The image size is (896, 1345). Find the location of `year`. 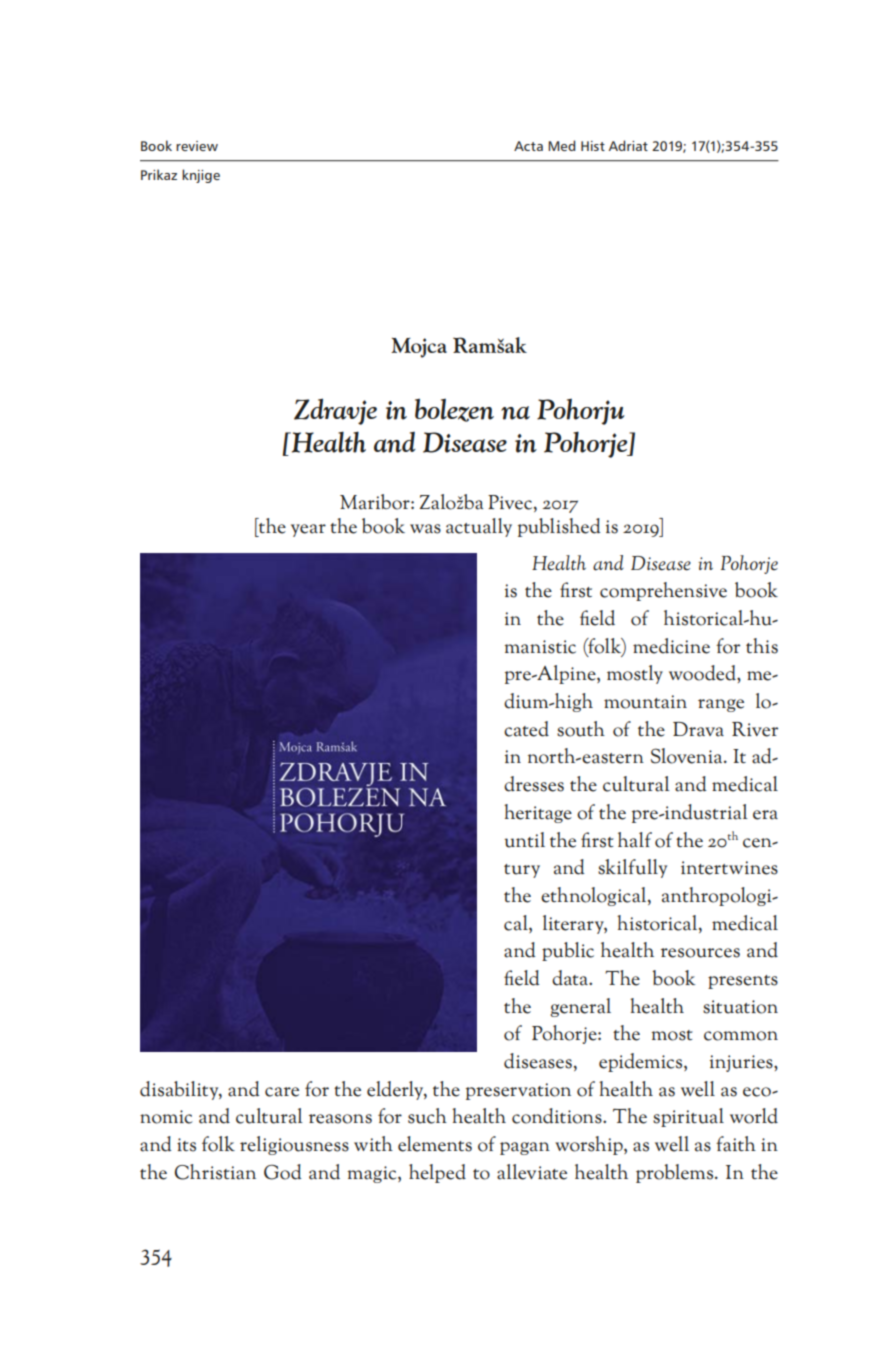

year is located at coordinates (308, 530).
